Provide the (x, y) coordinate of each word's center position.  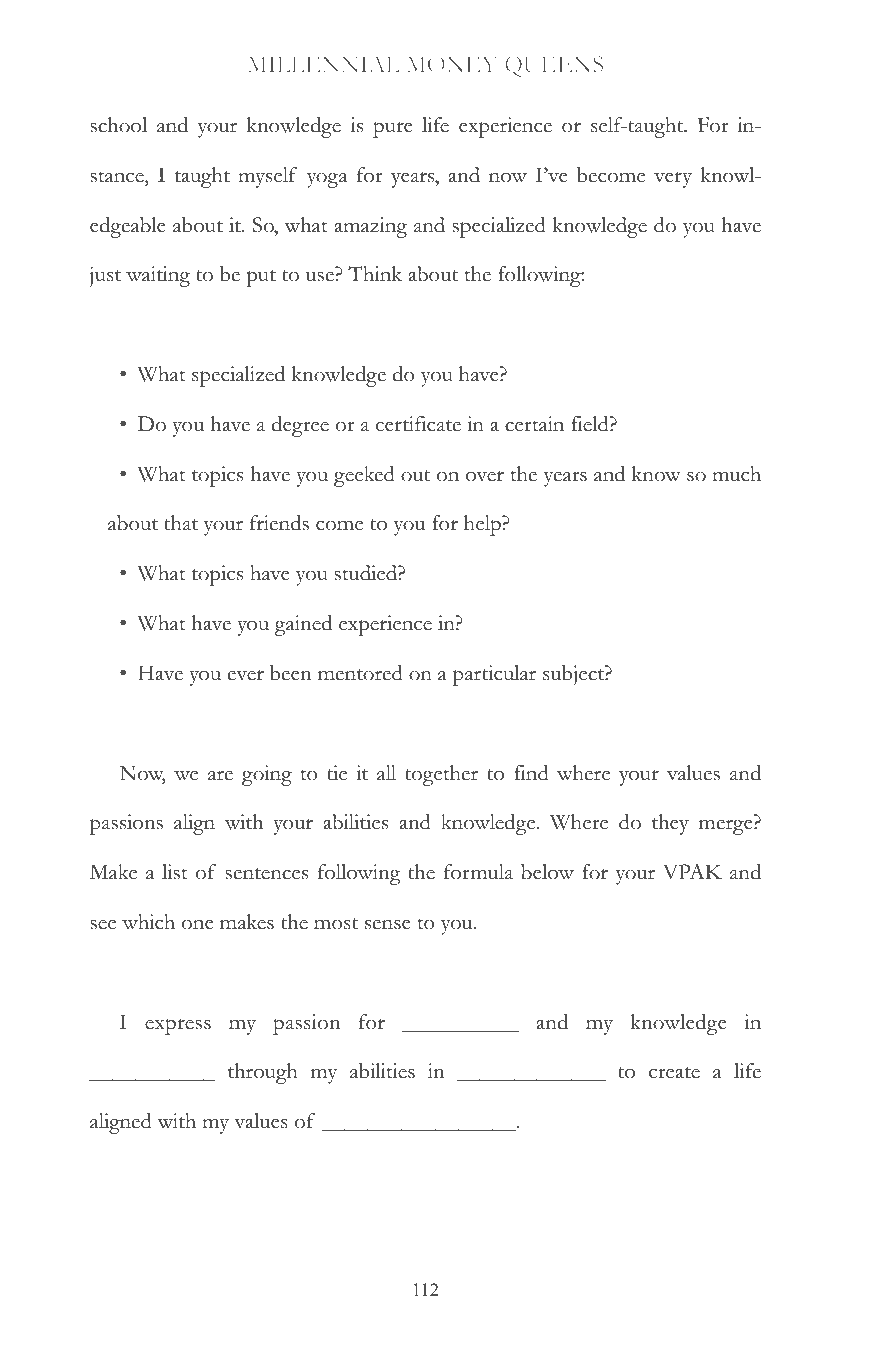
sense (388, 924)
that (181, 523)
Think (375, 274)
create (674, 1073)
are (220, 775)
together (441, 775)
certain (534, 424)
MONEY (452, 64)
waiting (158, 276)
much (736, 474)
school (118, 125)
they (670, 824)
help (483, 525)
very (673, 180)
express (178, 1027)
